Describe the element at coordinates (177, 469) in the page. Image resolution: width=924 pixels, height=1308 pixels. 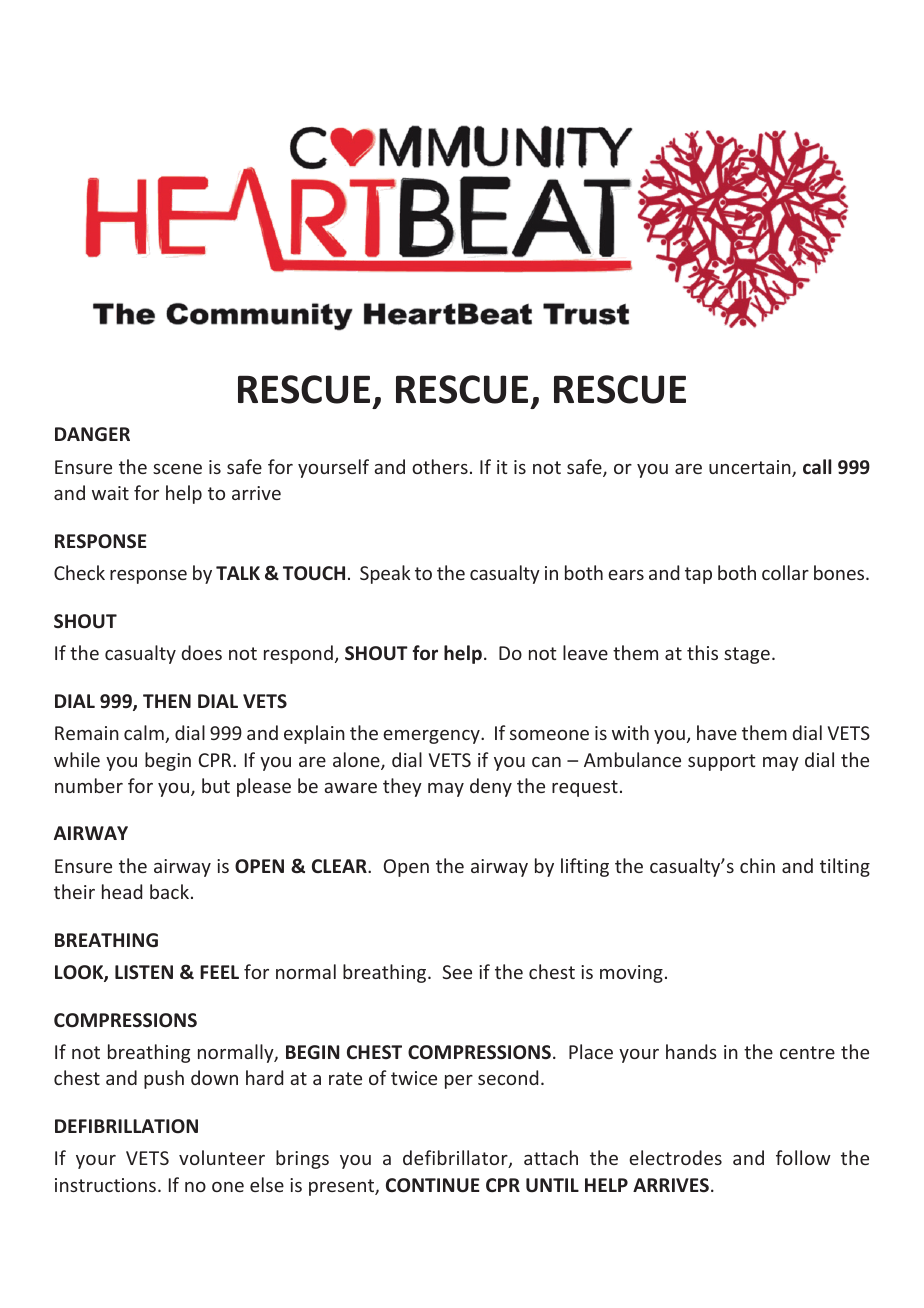
I see `scene` at that location.
